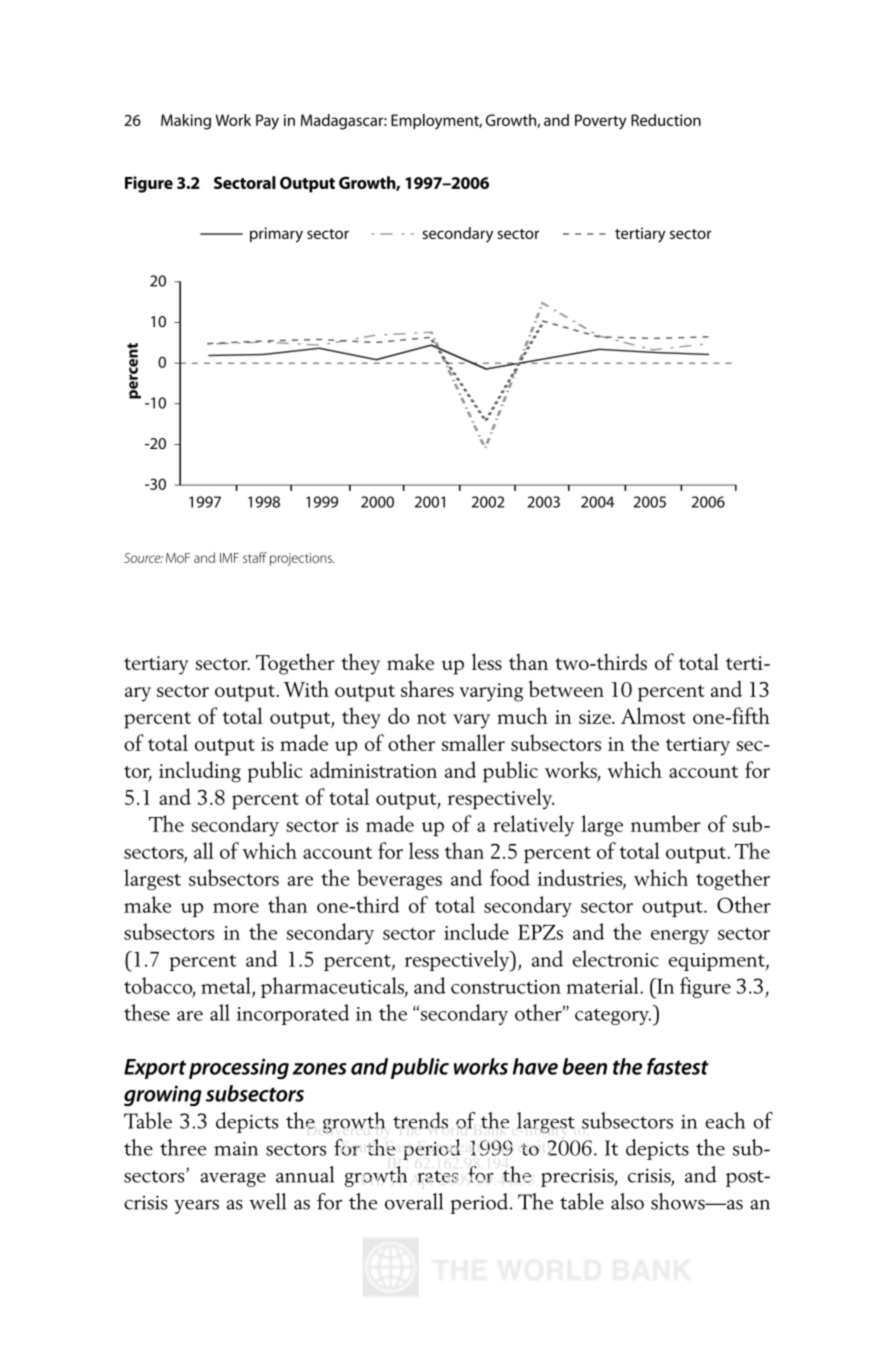  I want to click on Making, so click(186, 122).
